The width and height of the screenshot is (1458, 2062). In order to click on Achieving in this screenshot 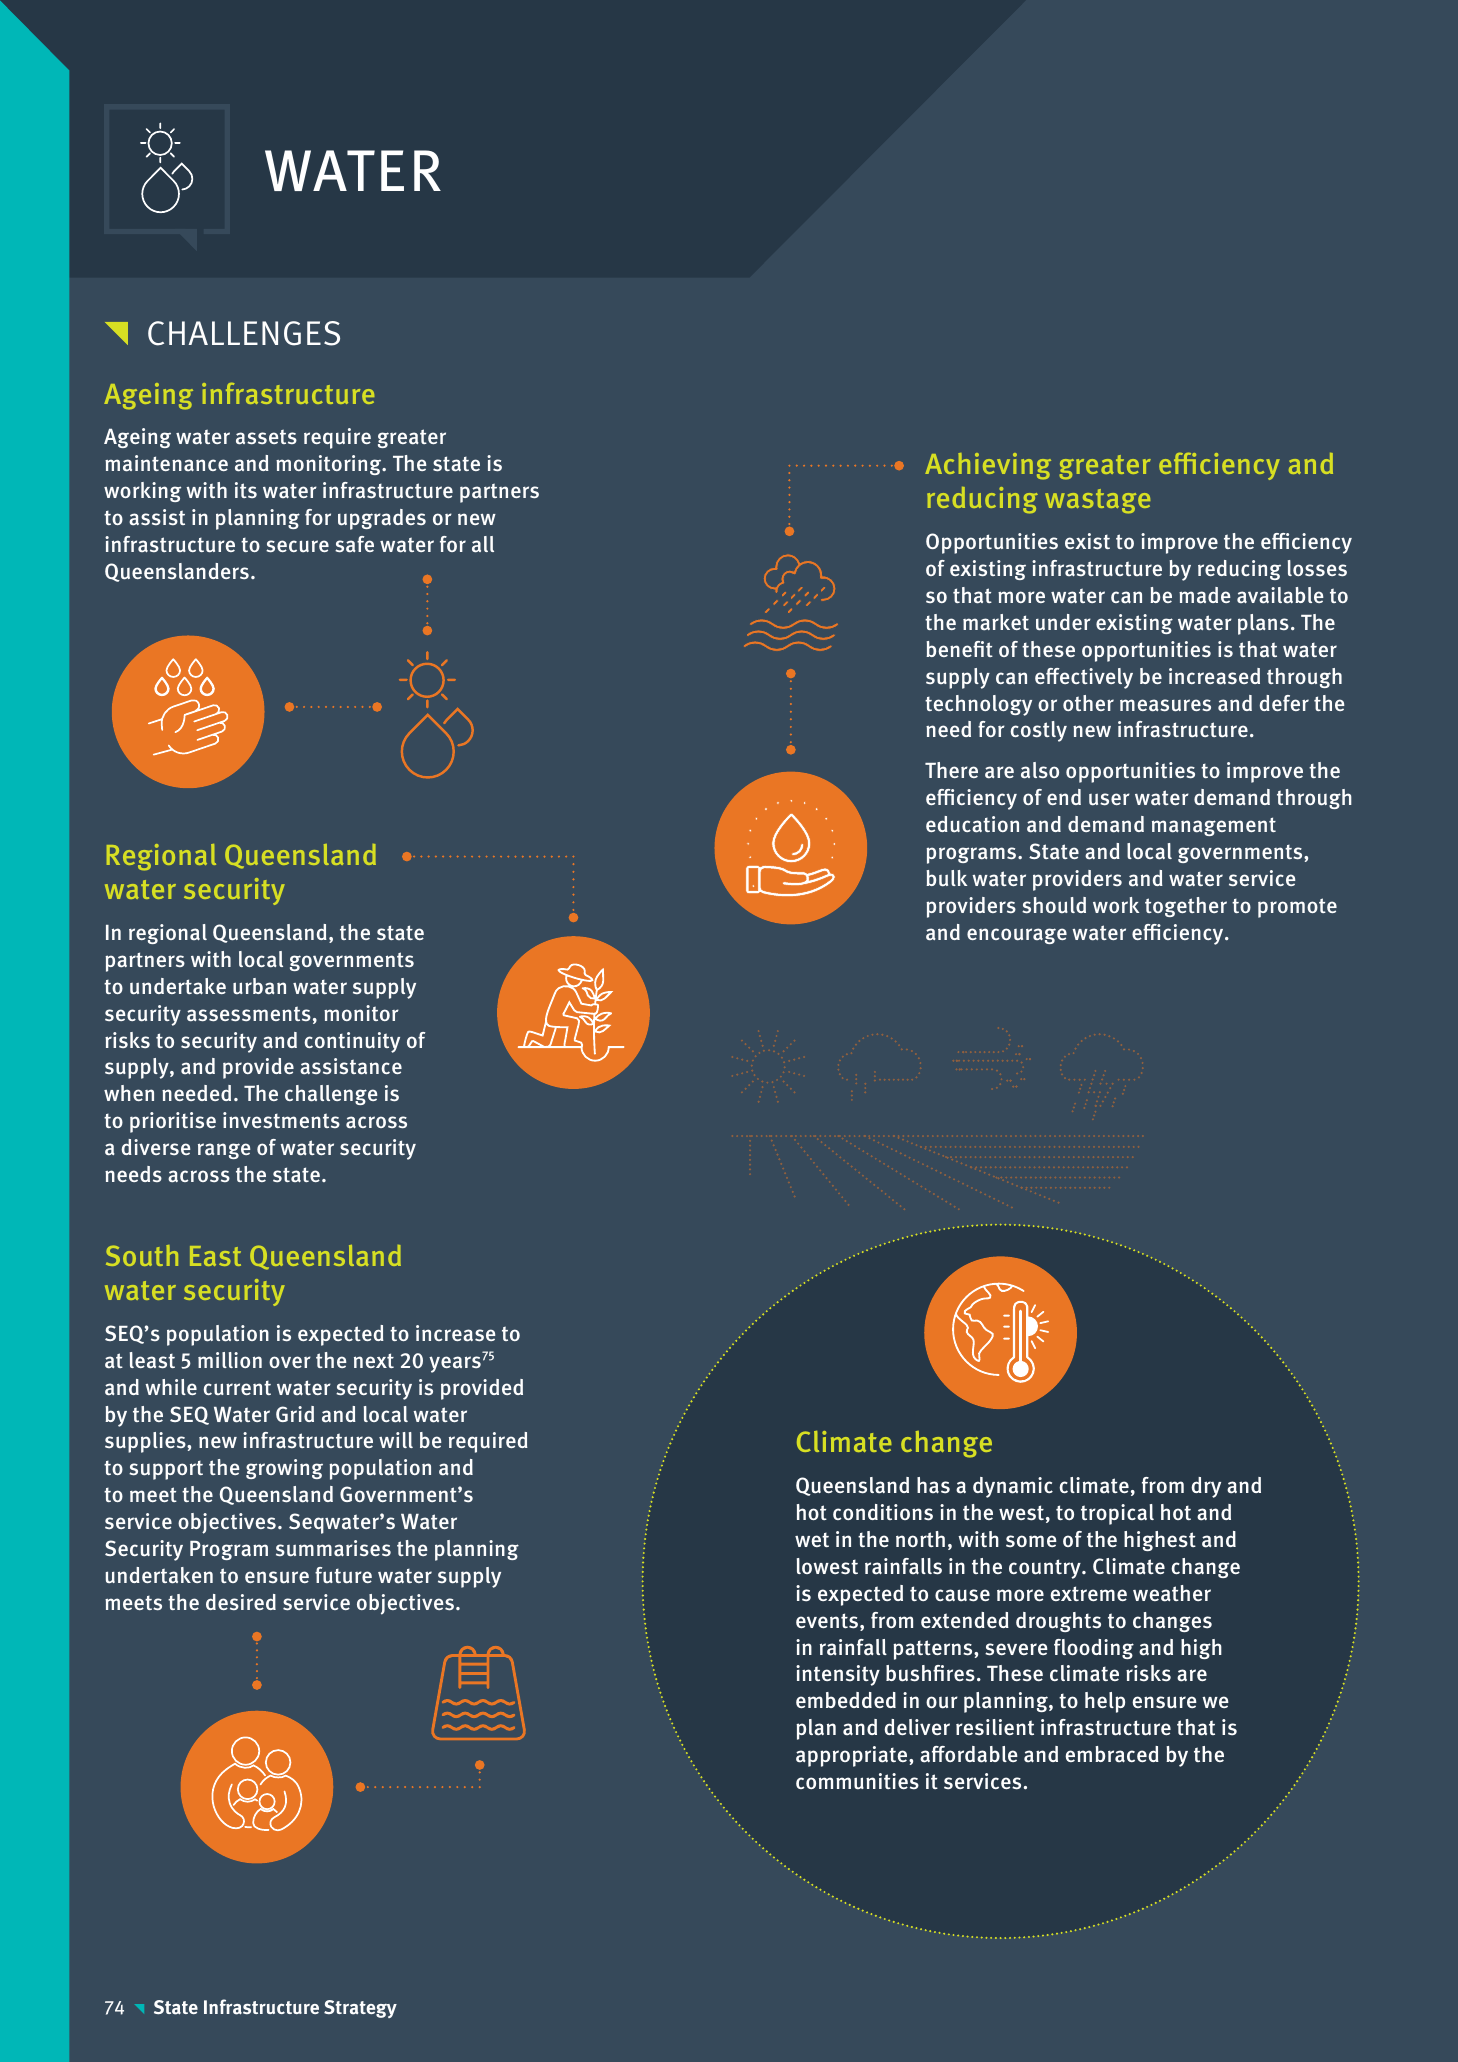, I will do `click(988, 466)`.
